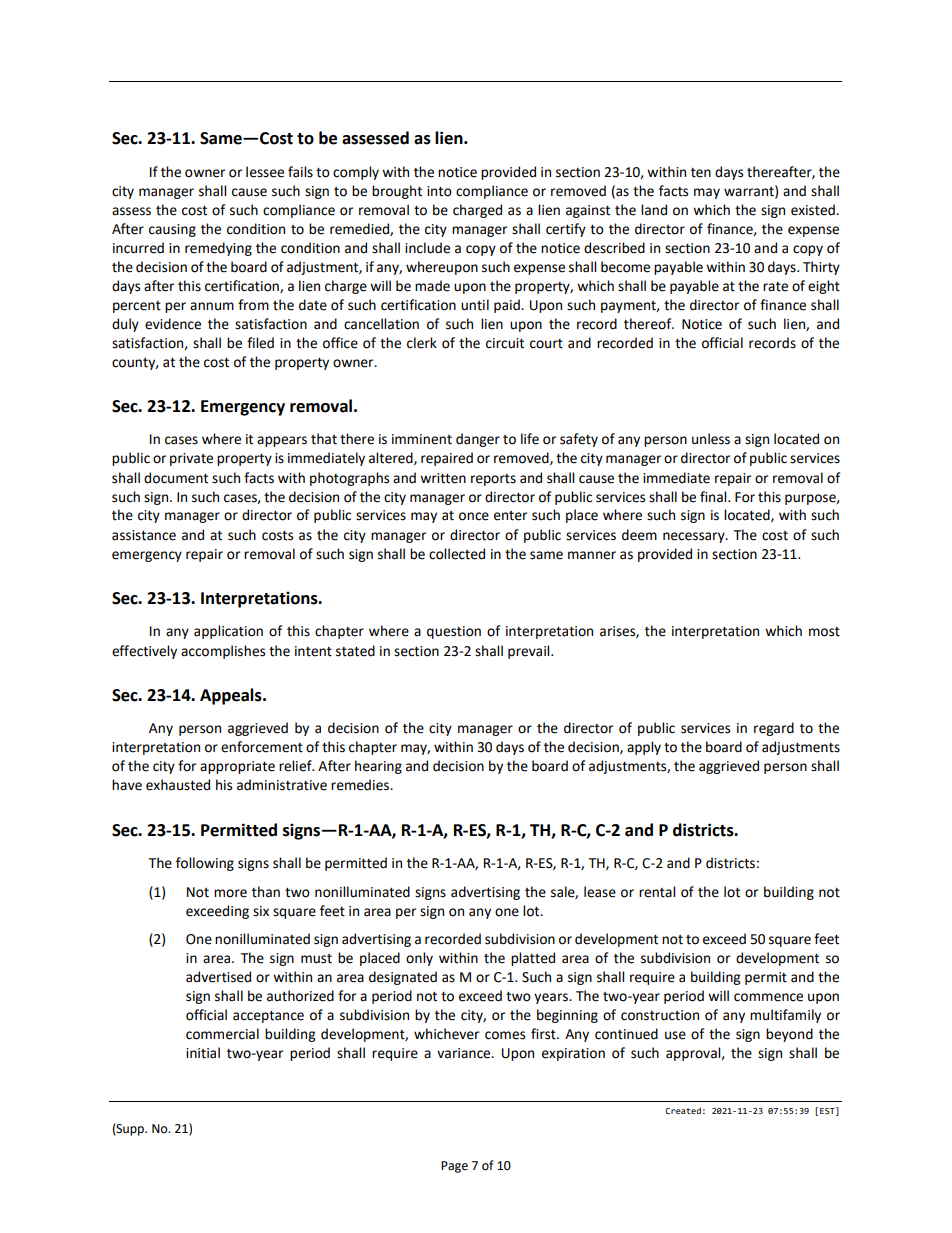 The width and height of the image is (952, 1233). What do you see at coordinates (657, 892) in the image?
I see `rental` at bounding box center [657, 892].
